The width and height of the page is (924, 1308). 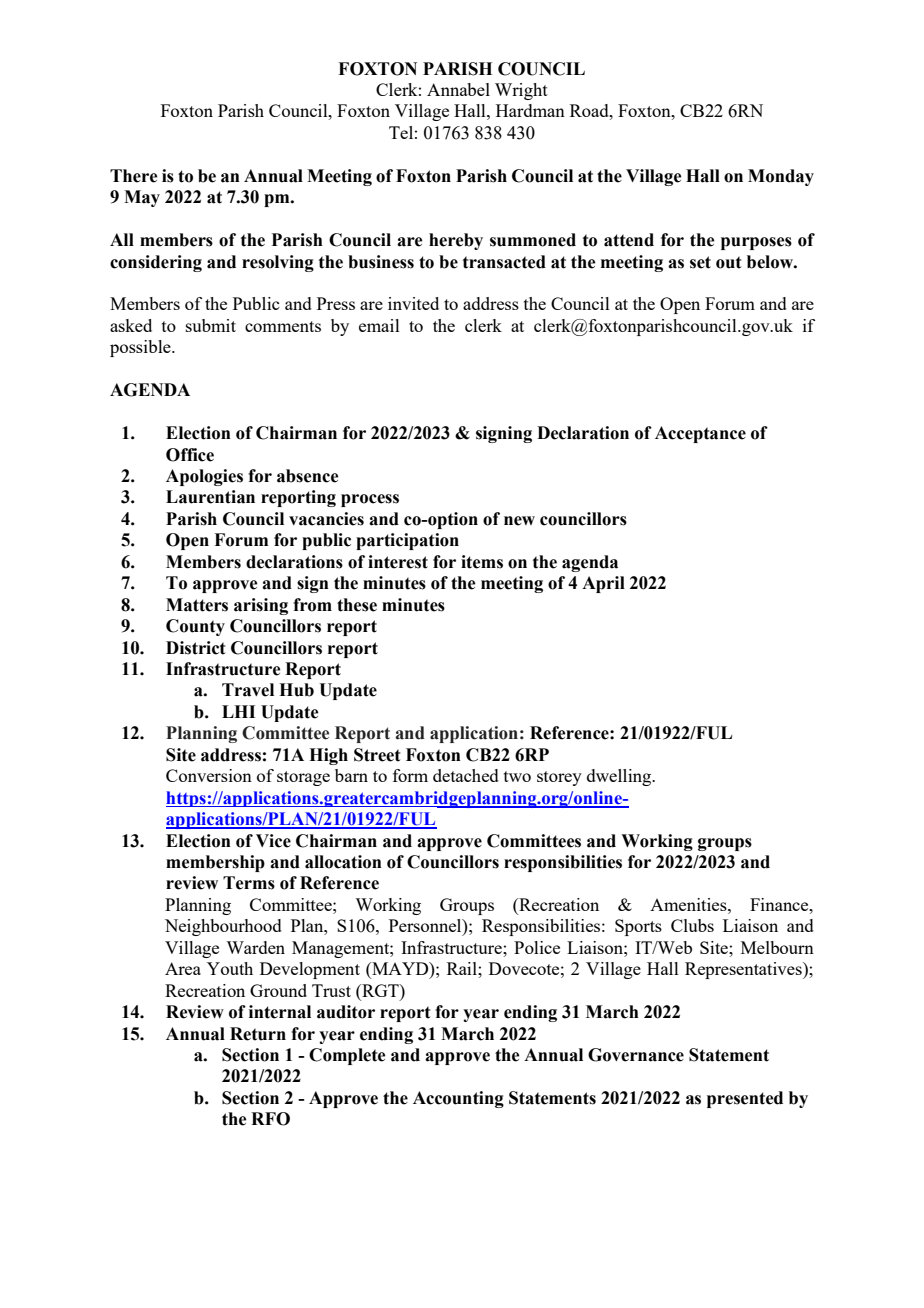 What do you see at coordinates (620, 777) in the page?
I see `dwelling` at bounding box center [620, 777].
